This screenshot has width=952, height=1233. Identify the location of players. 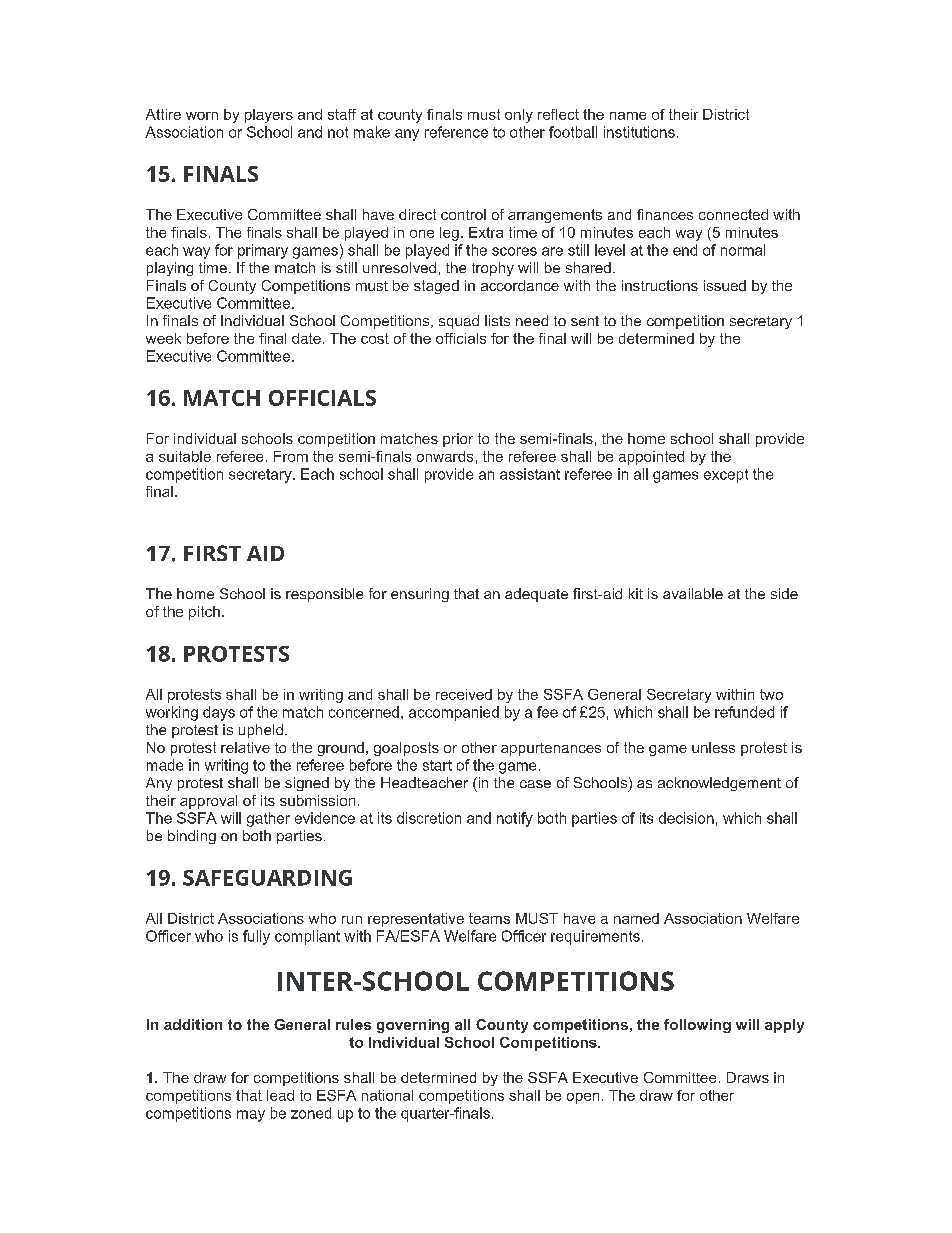
(269, 116).
